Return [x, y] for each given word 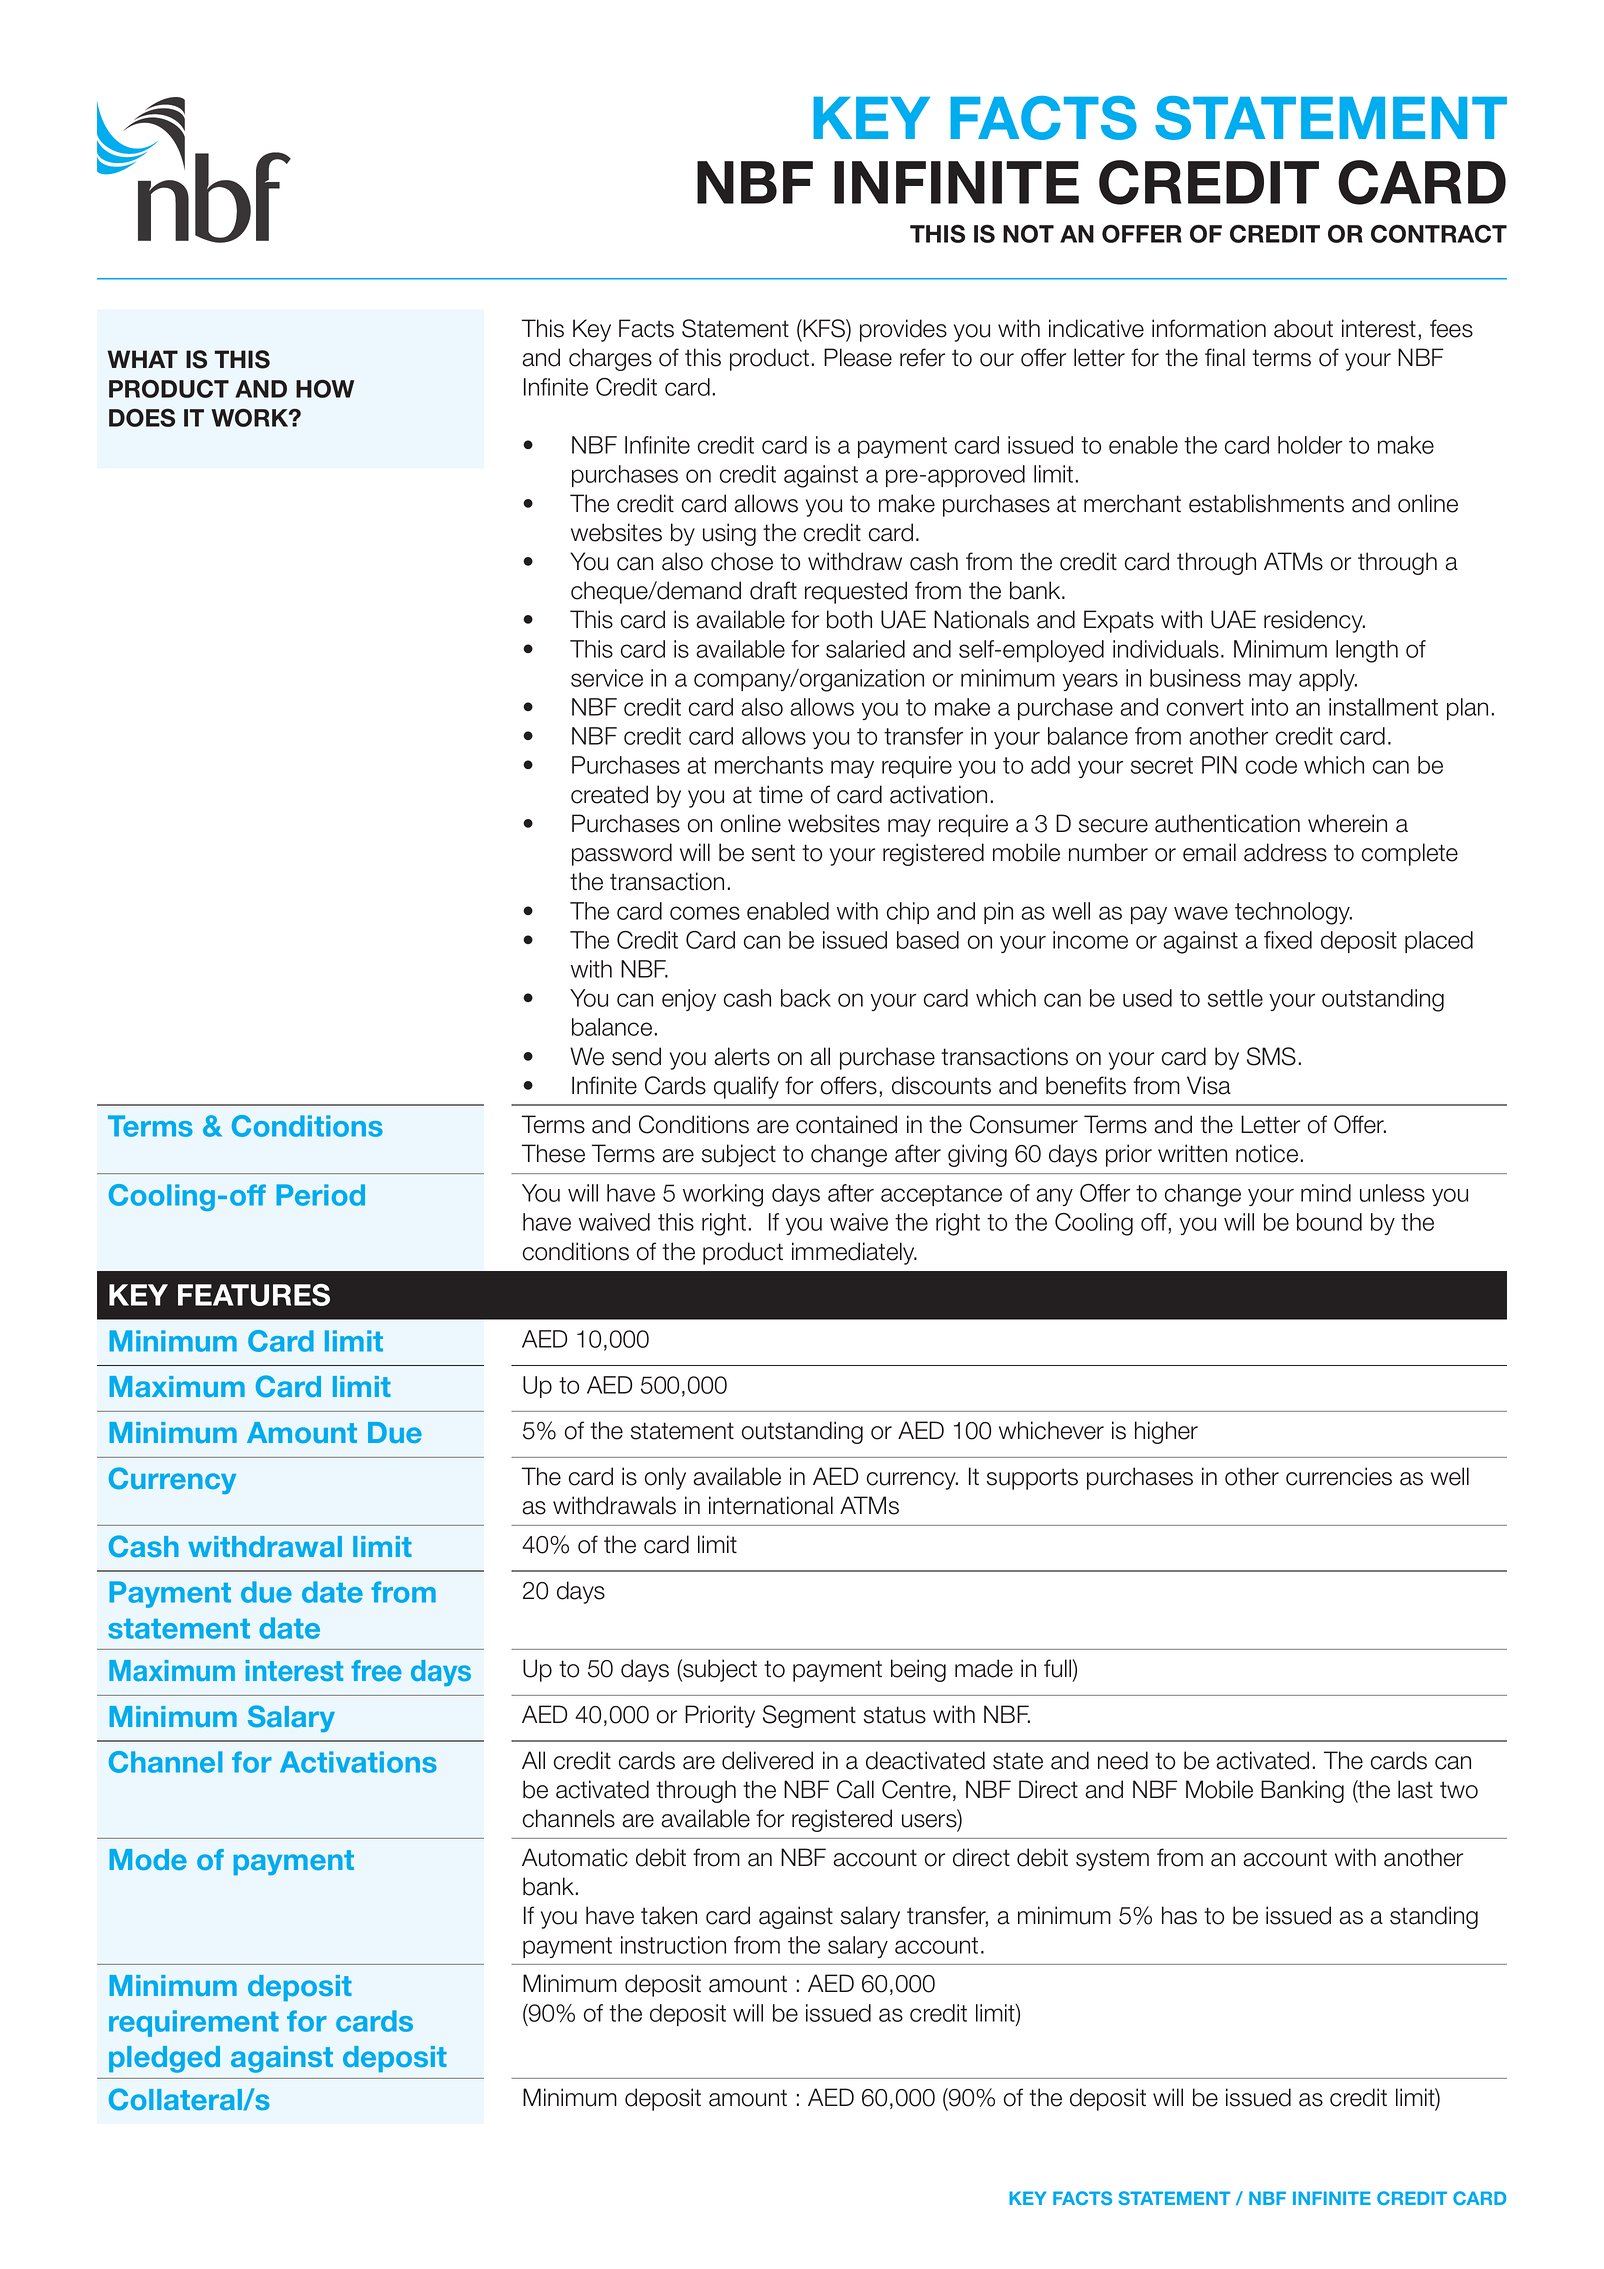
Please [858, 357]
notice [1267, 1153]
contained [846, 1124]
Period [320, 1195]
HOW [325, 388]
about [1303, 328]
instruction [673, 1945]
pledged [164, 2059]
